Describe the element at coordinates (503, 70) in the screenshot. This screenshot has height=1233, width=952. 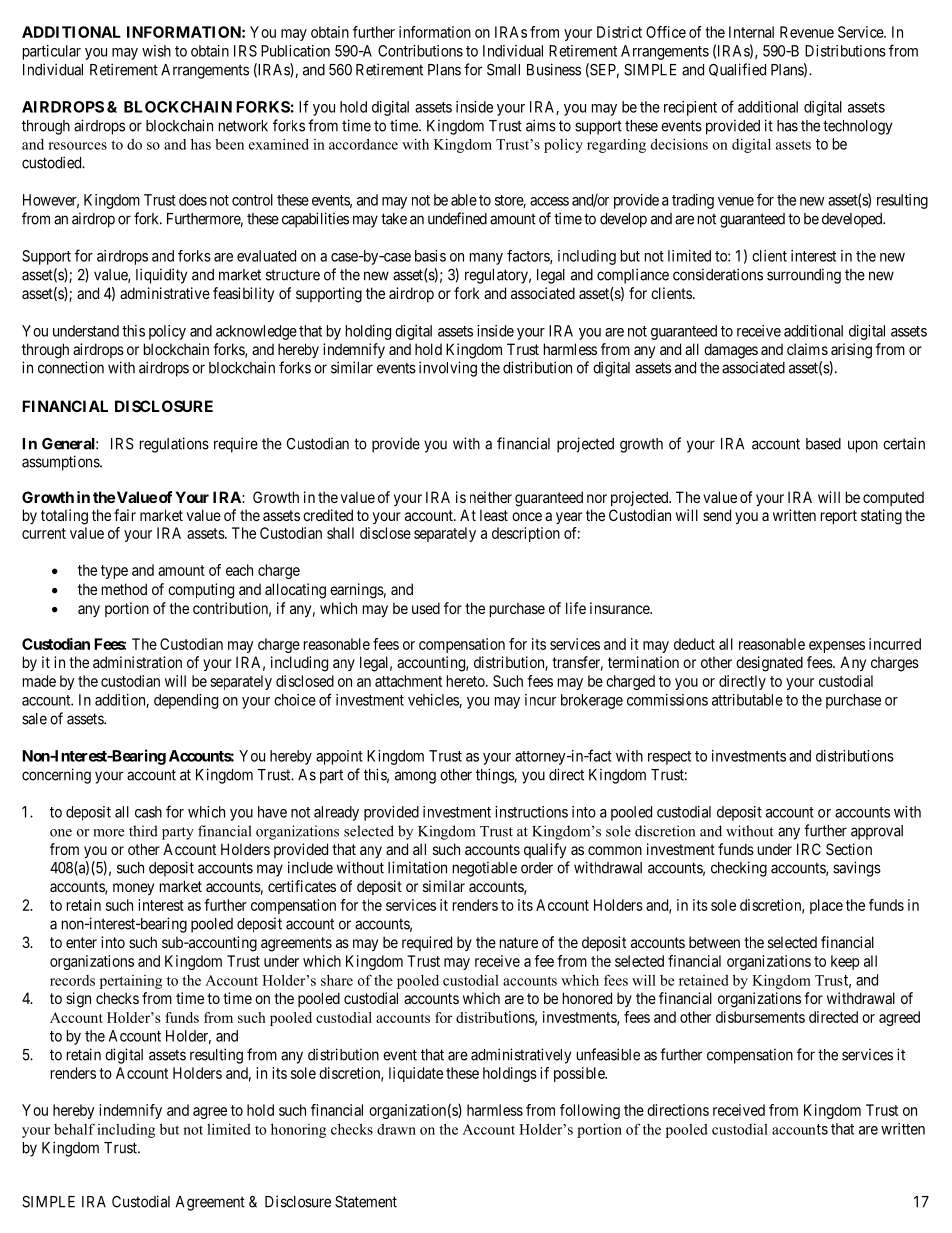
I see `Small` at that location.
